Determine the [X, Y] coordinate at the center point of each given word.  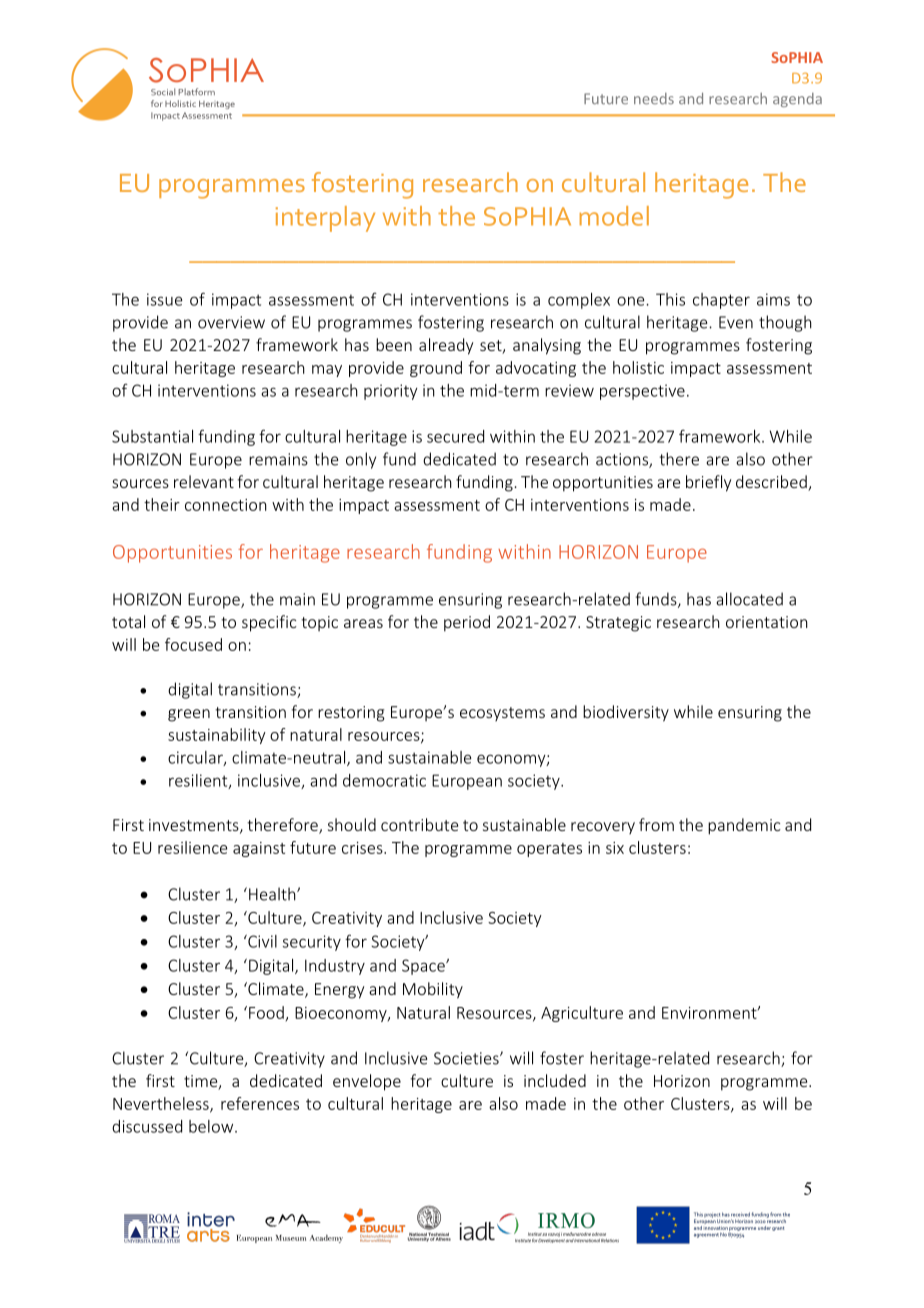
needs [654, 98]
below [212, 1126]
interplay [325, 219]
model [614, 216]
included [555, 1080]
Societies [467, 1058]
